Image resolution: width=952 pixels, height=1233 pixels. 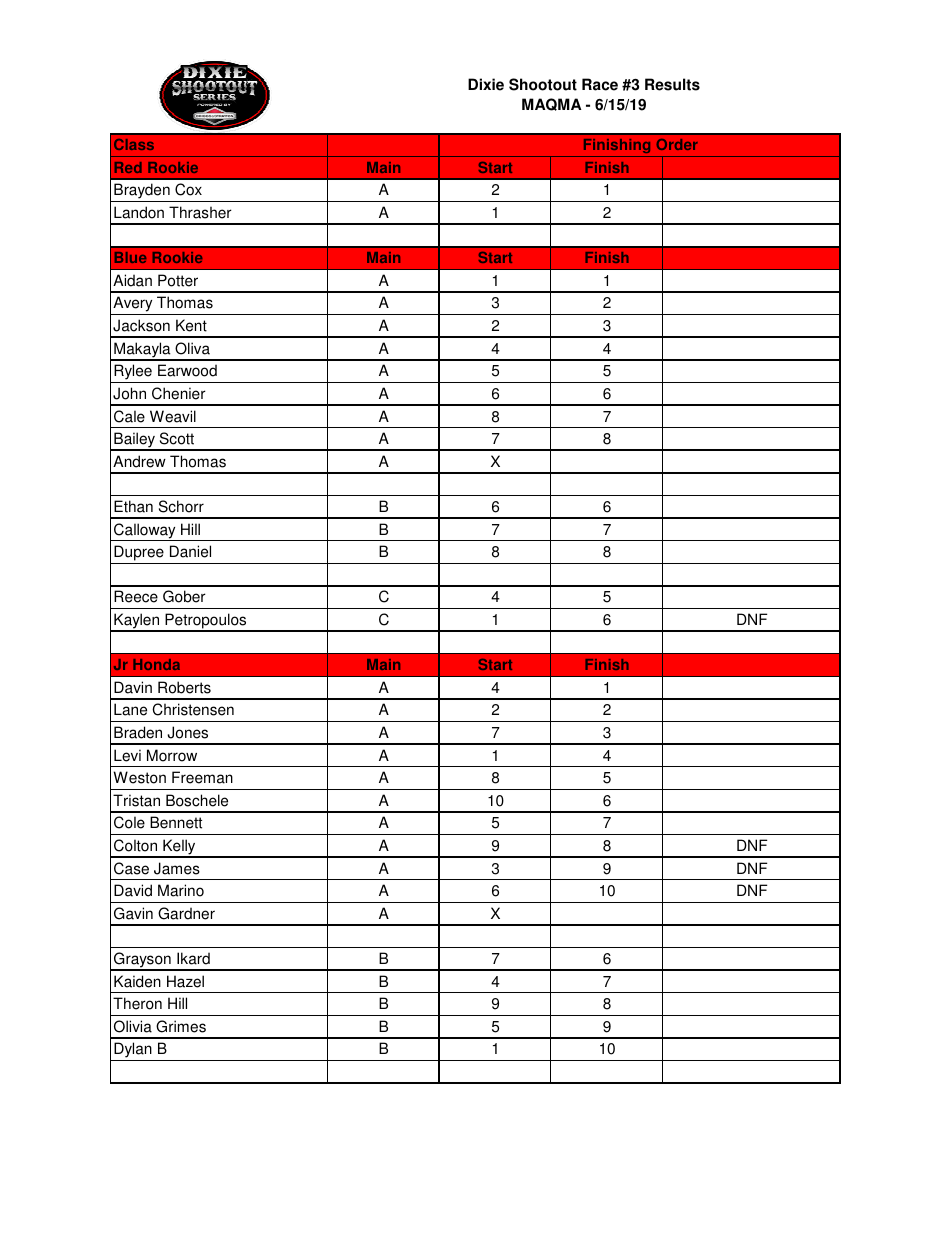 I want to click on Hazel, so click(x=185, y=981).
